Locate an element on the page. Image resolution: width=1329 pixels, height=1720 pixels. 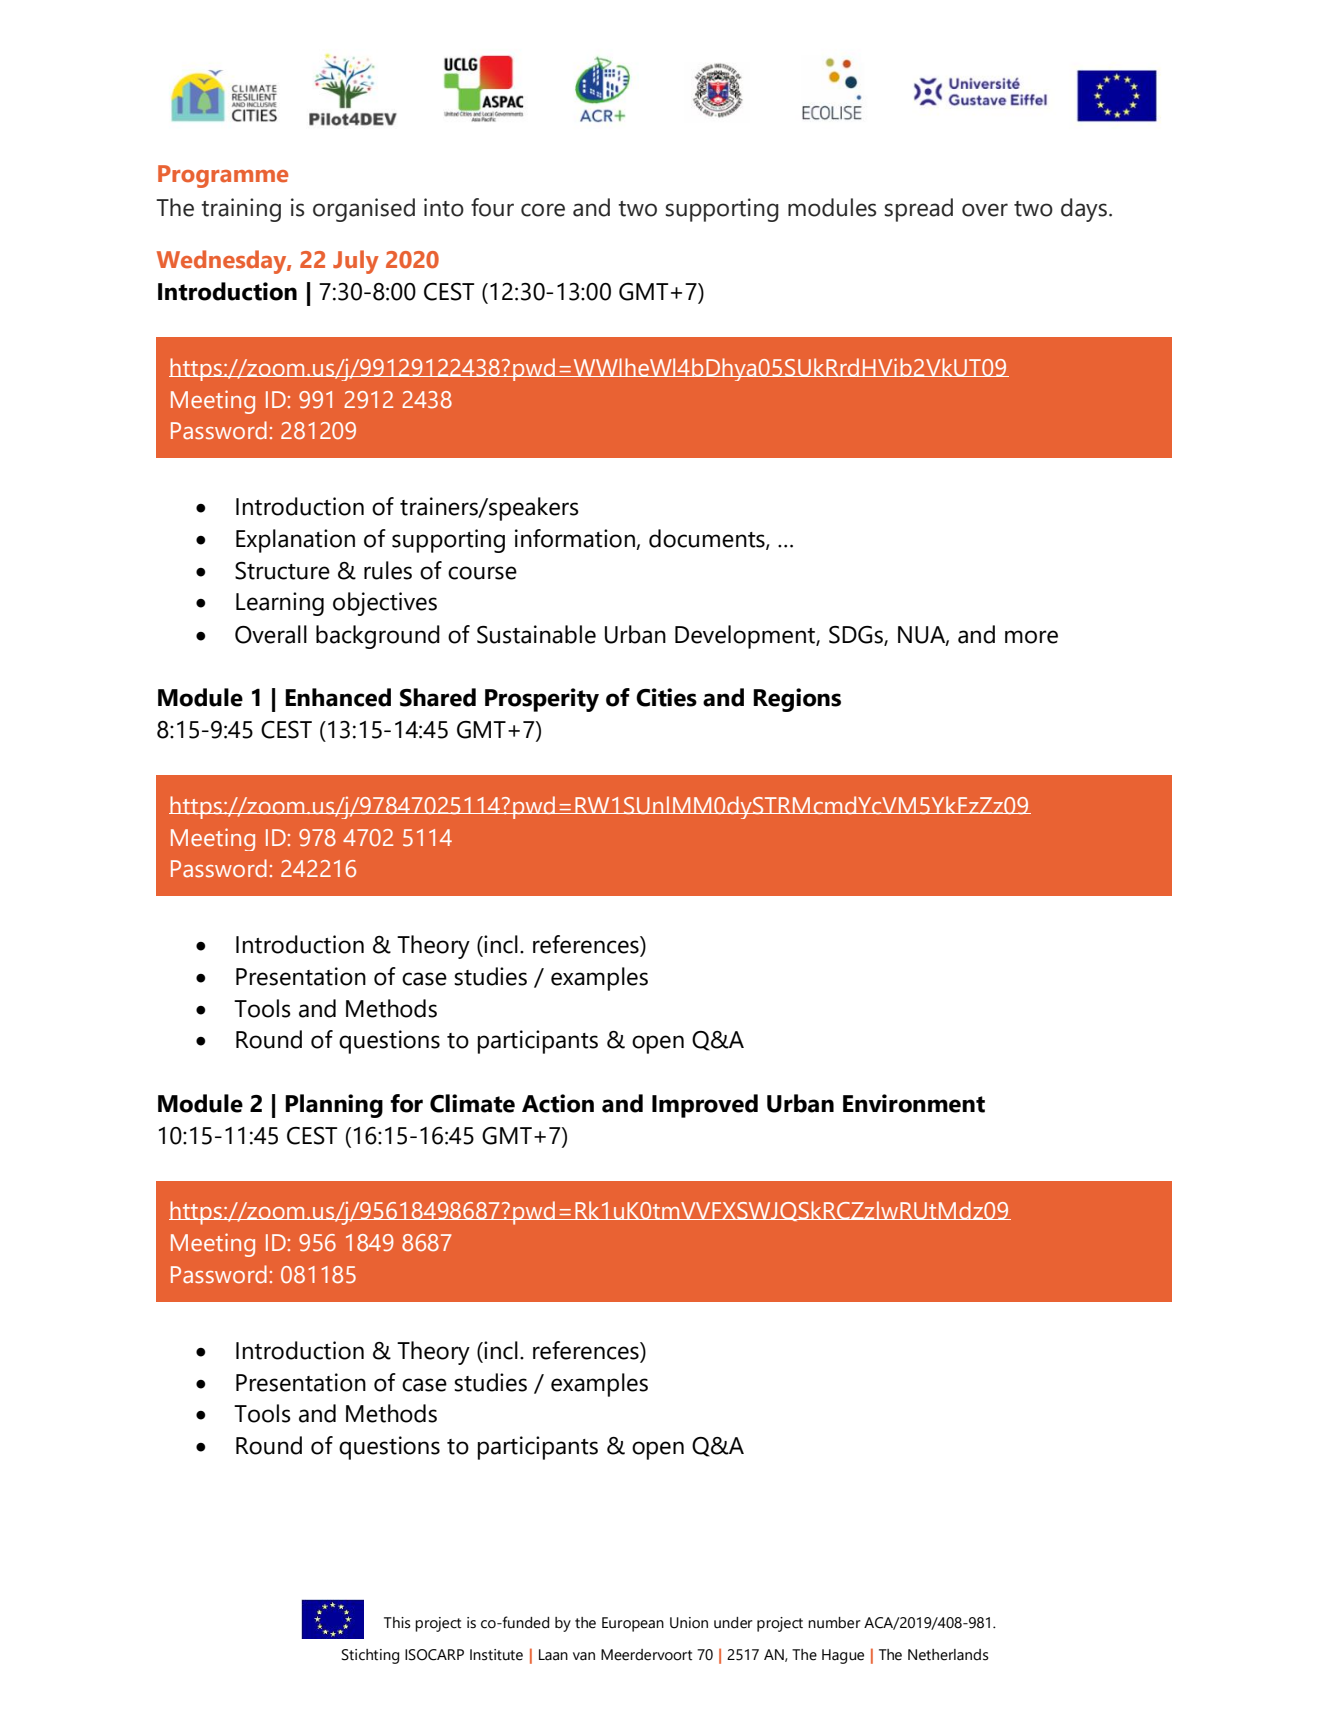
Environment is located at coordinates (914, 1103).
